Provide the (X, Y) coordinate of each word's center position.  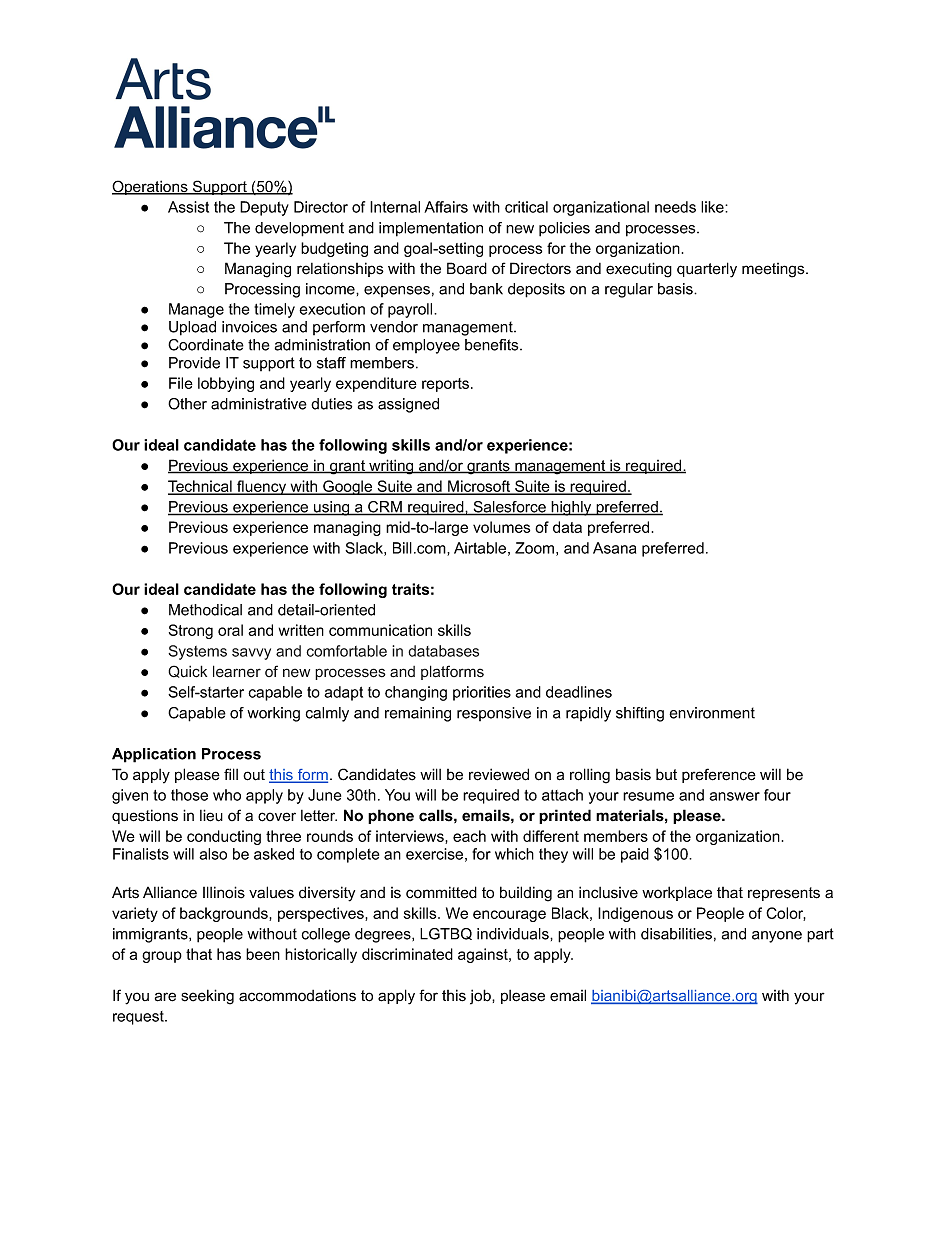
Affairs (446, 207)
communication (380, 630)
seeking (207, 997)
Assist (188, 207)
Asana (614, 548)
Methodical (205, 610)
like (713, 207)
